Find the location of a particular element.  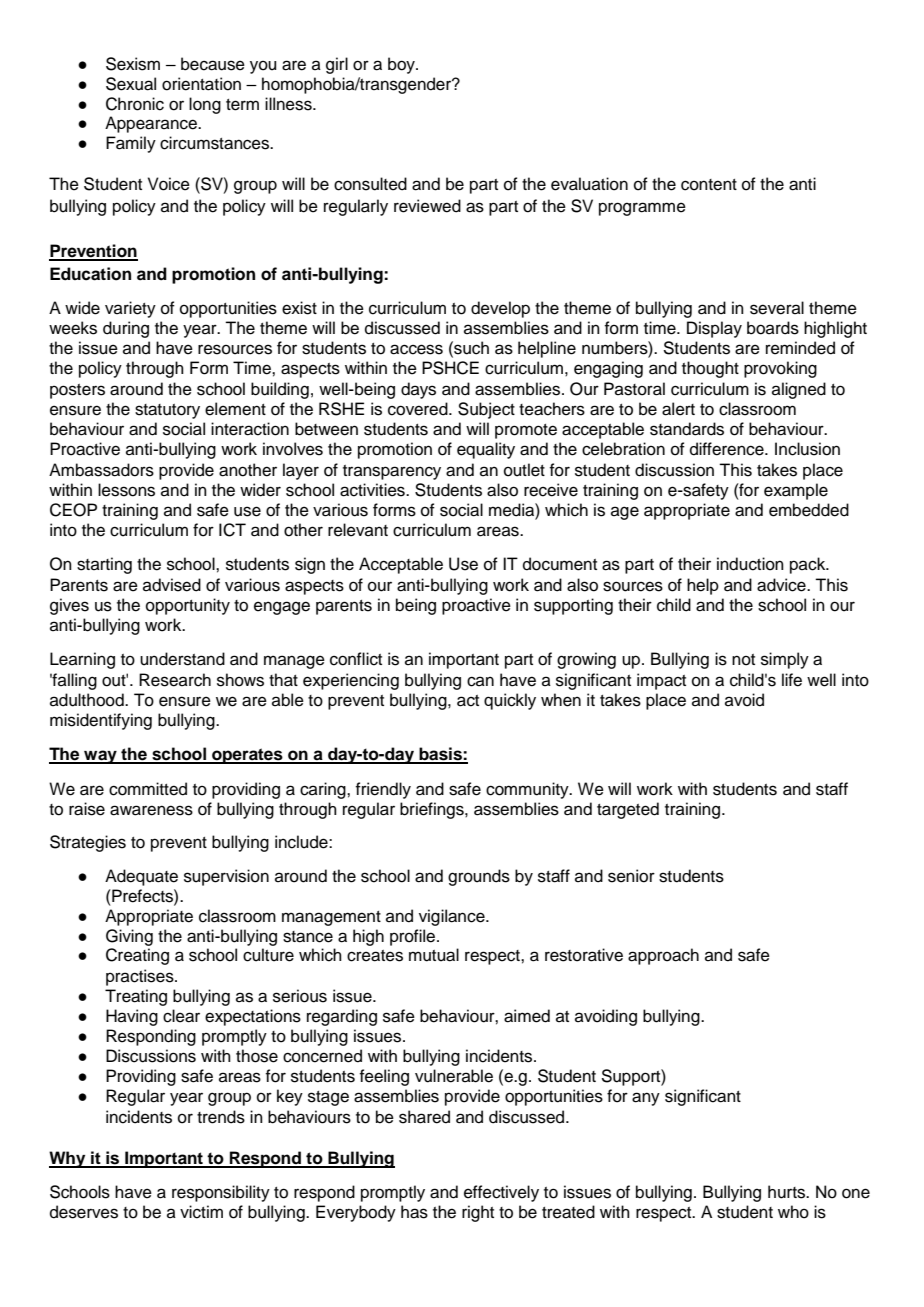

lessons is located at coordinates (126, 490).
